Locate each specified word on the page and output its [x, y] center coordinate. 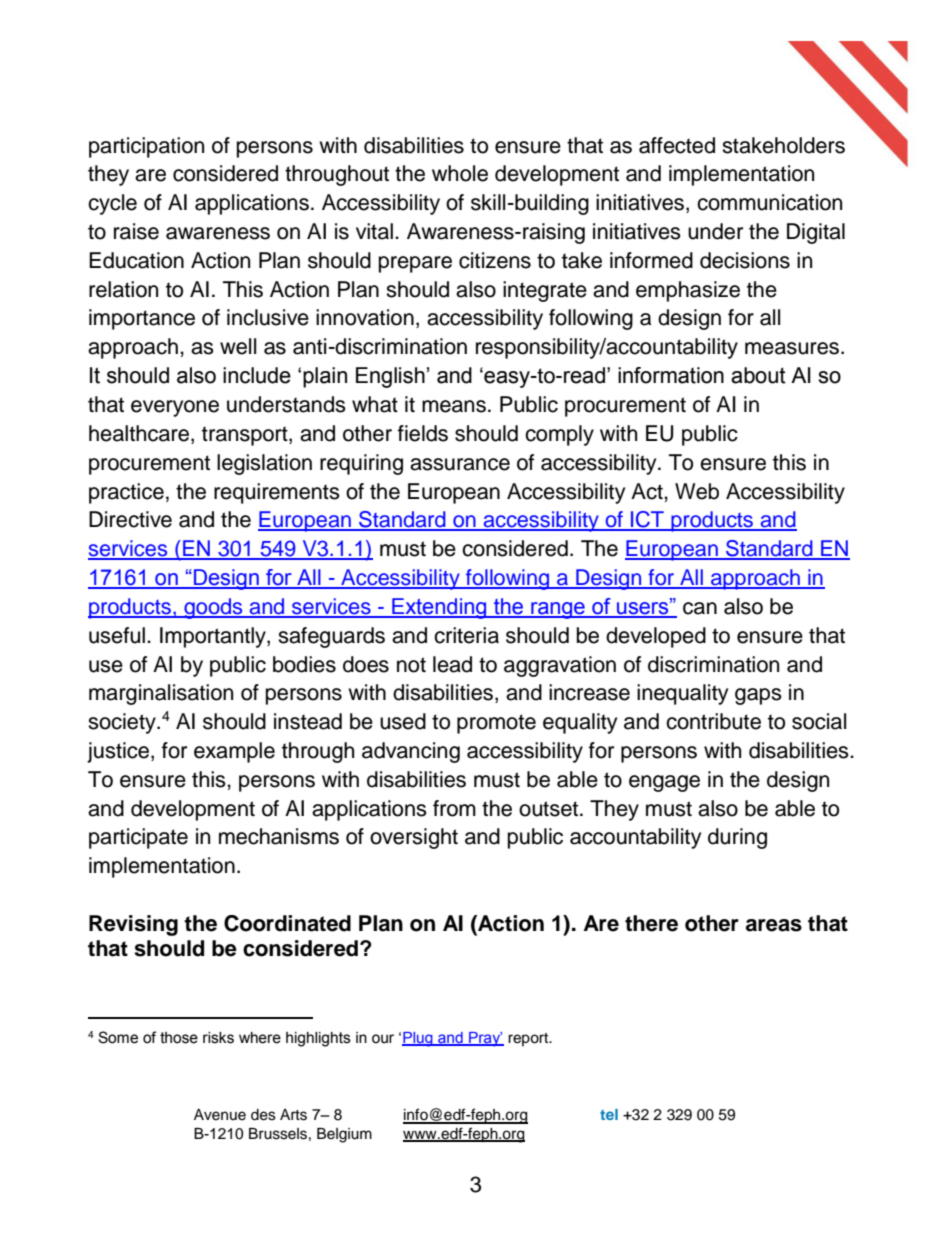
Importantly [214, 637]
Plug [418, 1039]
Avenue [220, 1115]
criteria [466, 635]
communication [769, 202]
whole [460, 173]
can [700, 608]
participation [146, 147]
